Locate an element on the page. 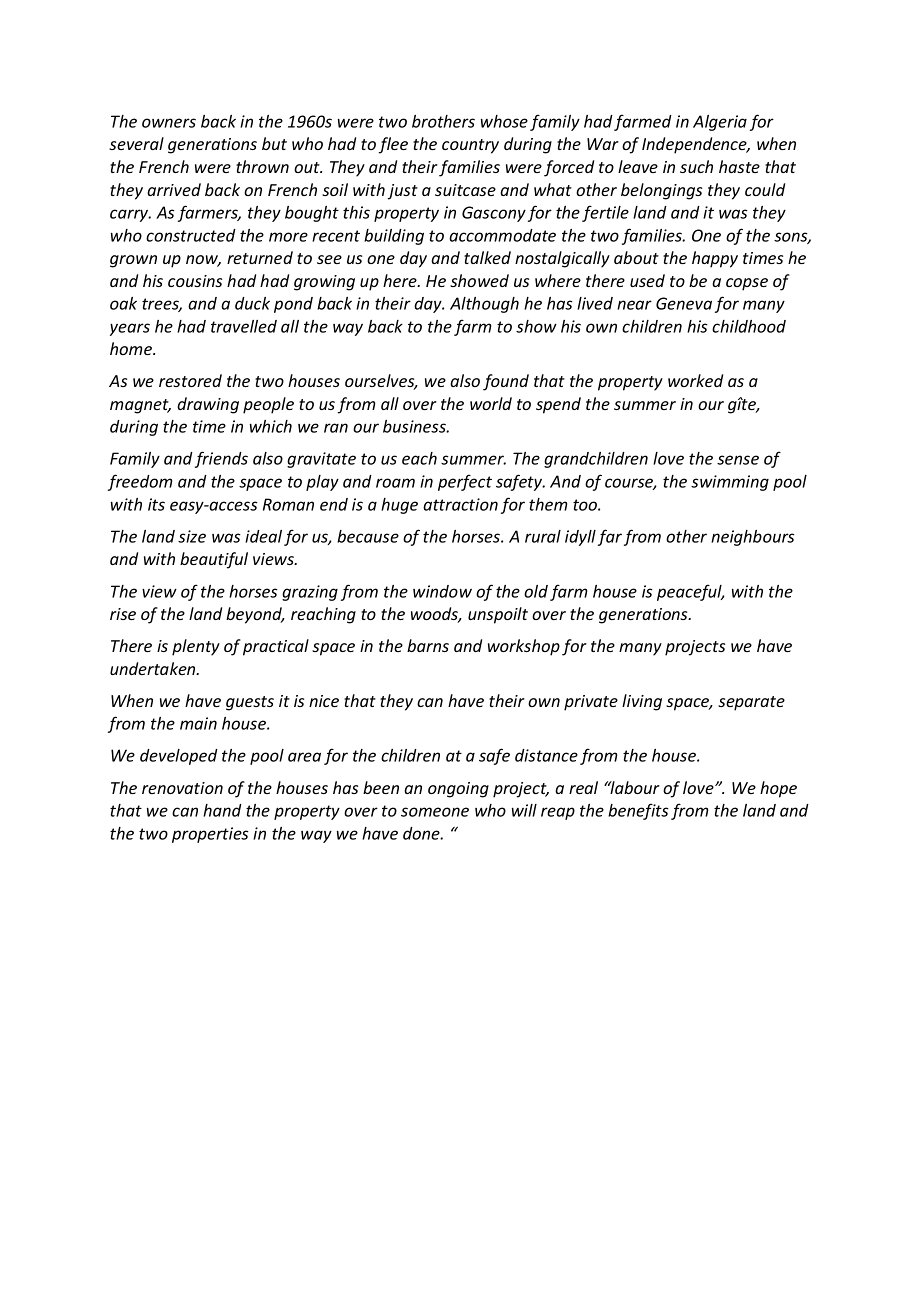 The image size is (924, 1308). owners is located at coordinates (169, 123).
